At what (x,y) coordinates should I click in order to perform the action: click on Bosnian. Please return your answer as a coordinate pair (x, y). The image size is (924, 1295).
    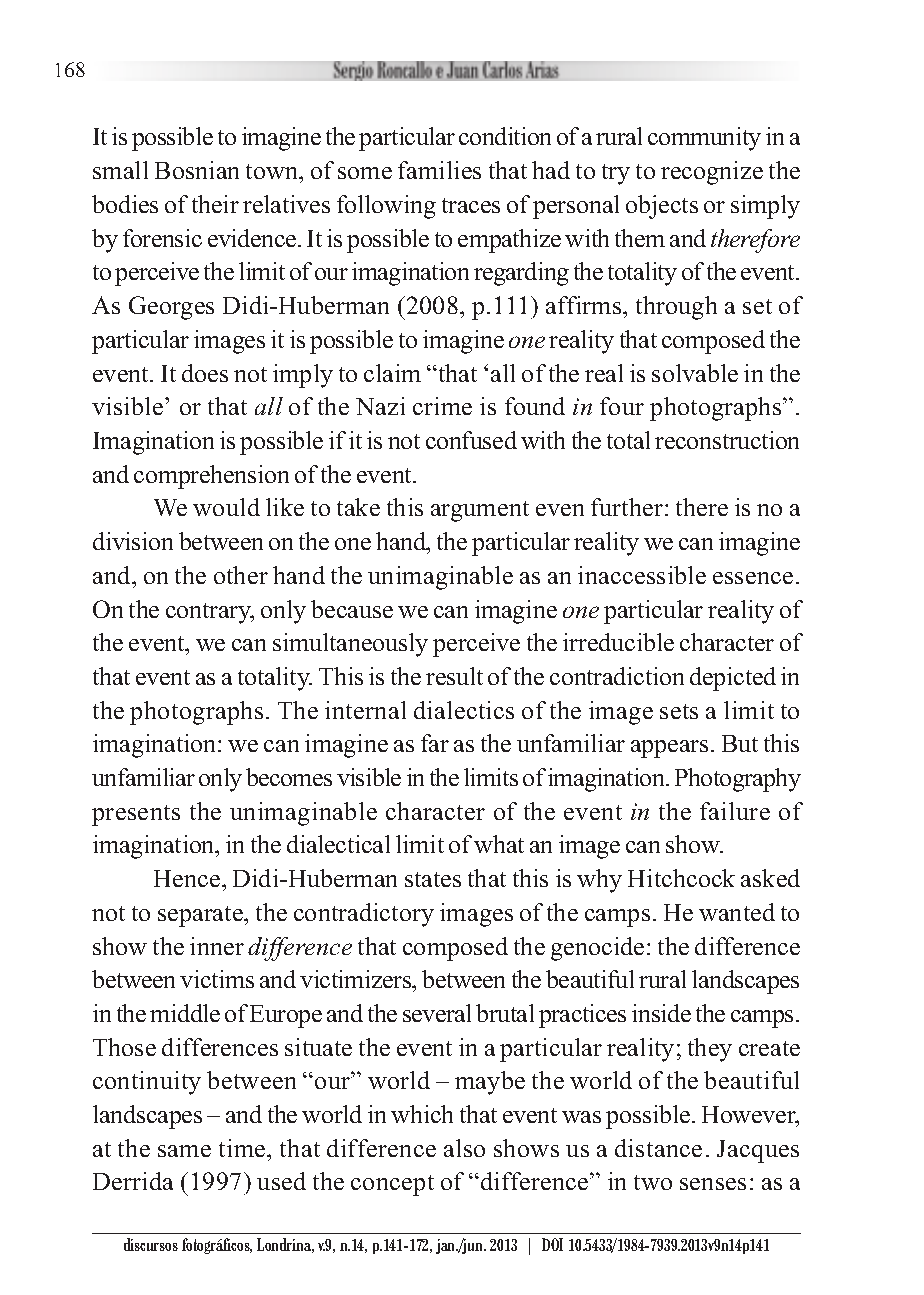
    Looking at the image, I should click on (197, 170).
